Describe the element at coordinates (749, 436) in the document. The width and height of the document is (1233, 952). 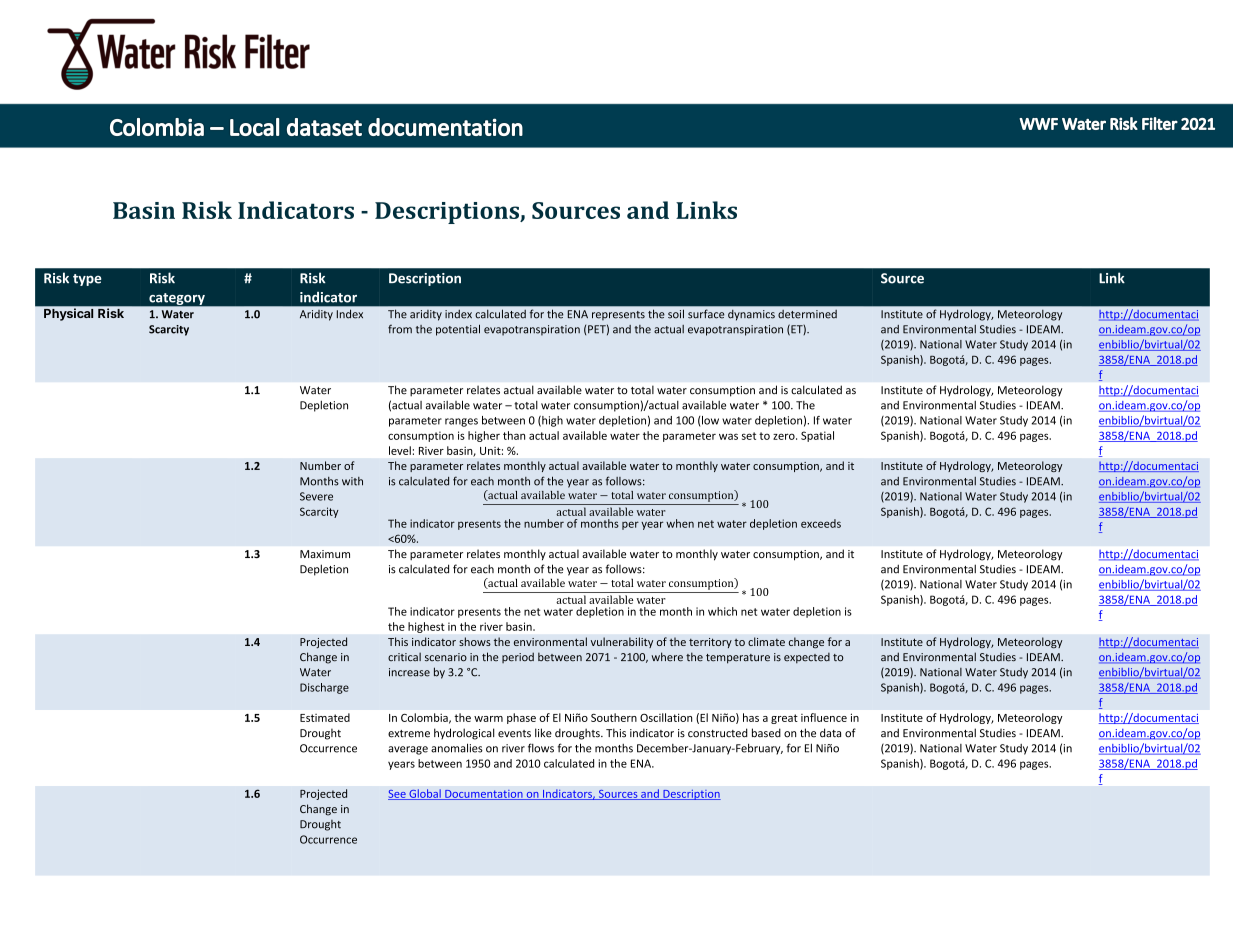
I see `set` at that location.
